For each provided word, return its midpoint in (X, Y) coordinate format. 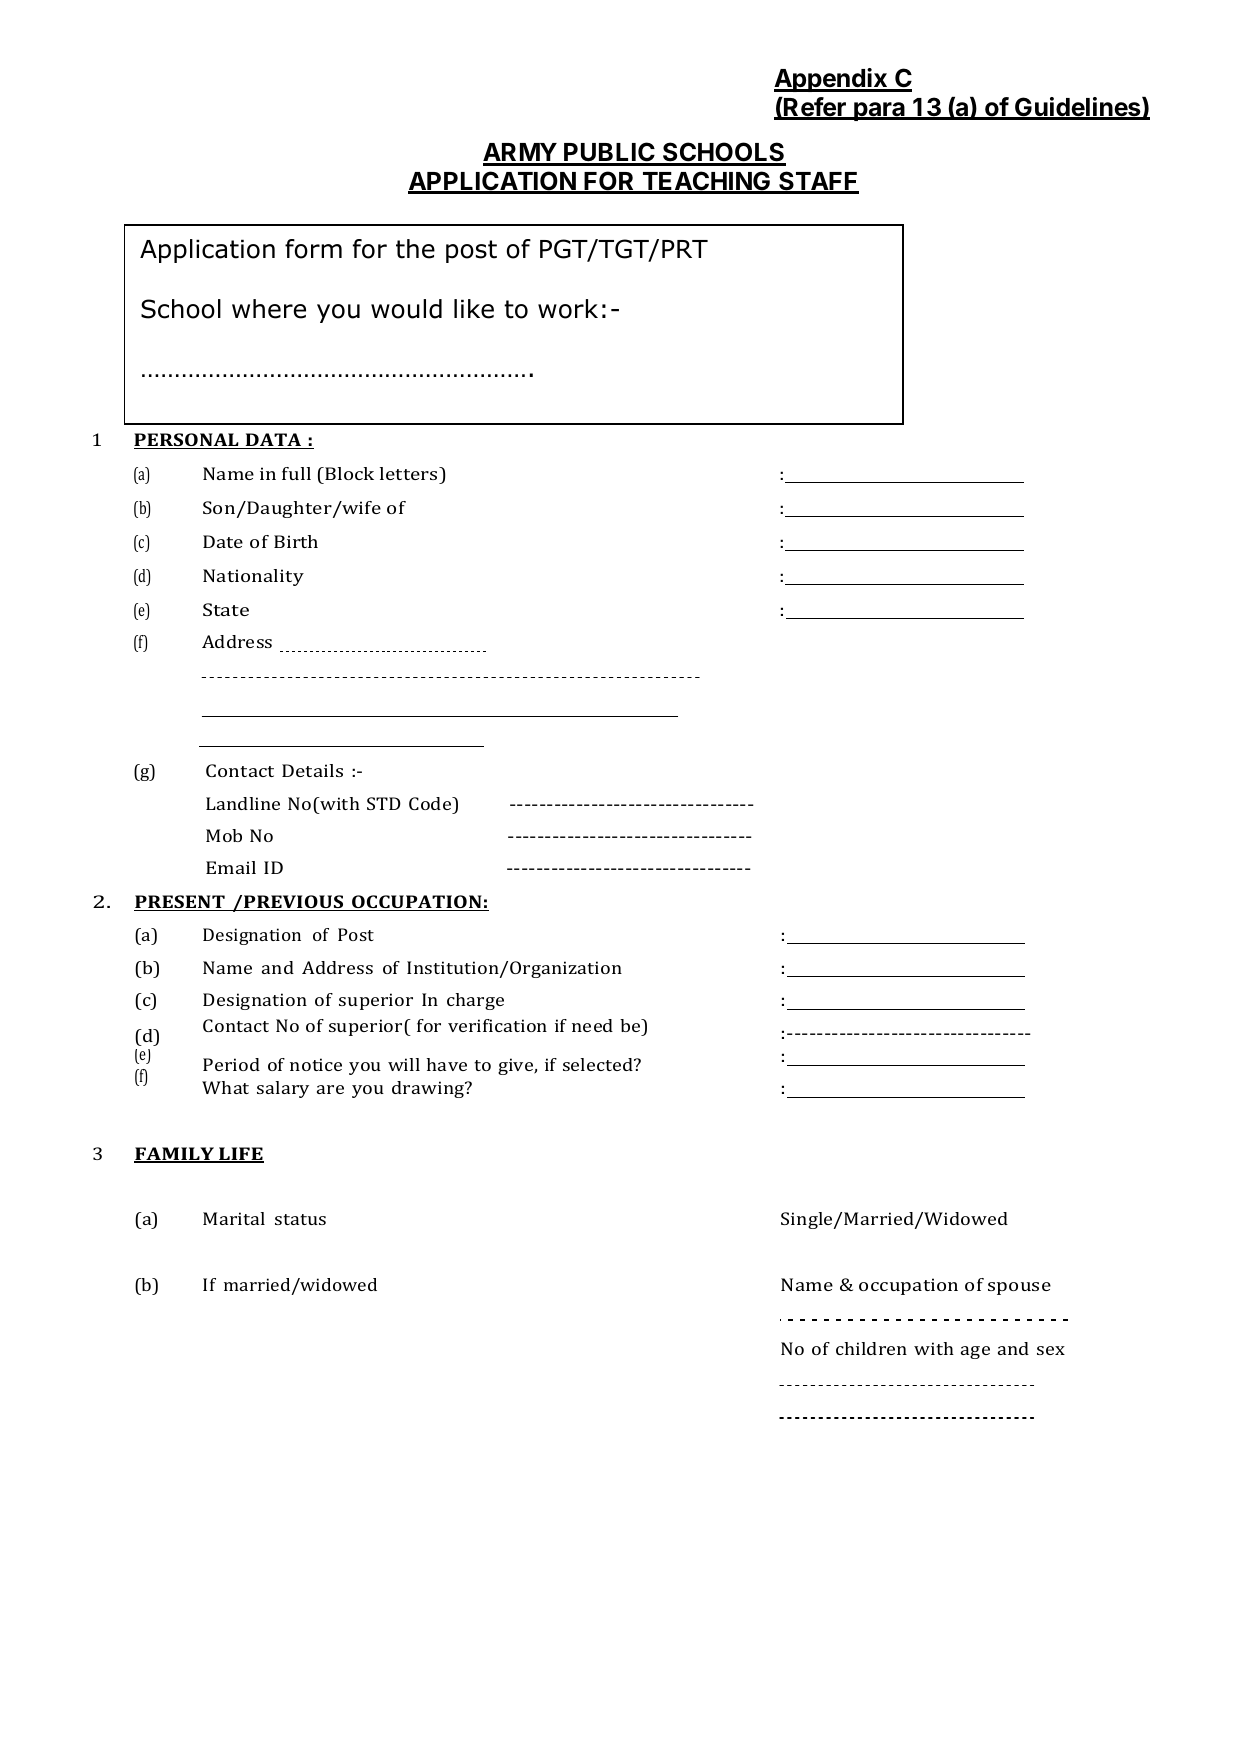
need (592, 1025)
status (300, 1219)
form (313, 249)
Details (312, 770)
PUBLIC (609, 153)
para (879, 111)
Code (431, 803)
